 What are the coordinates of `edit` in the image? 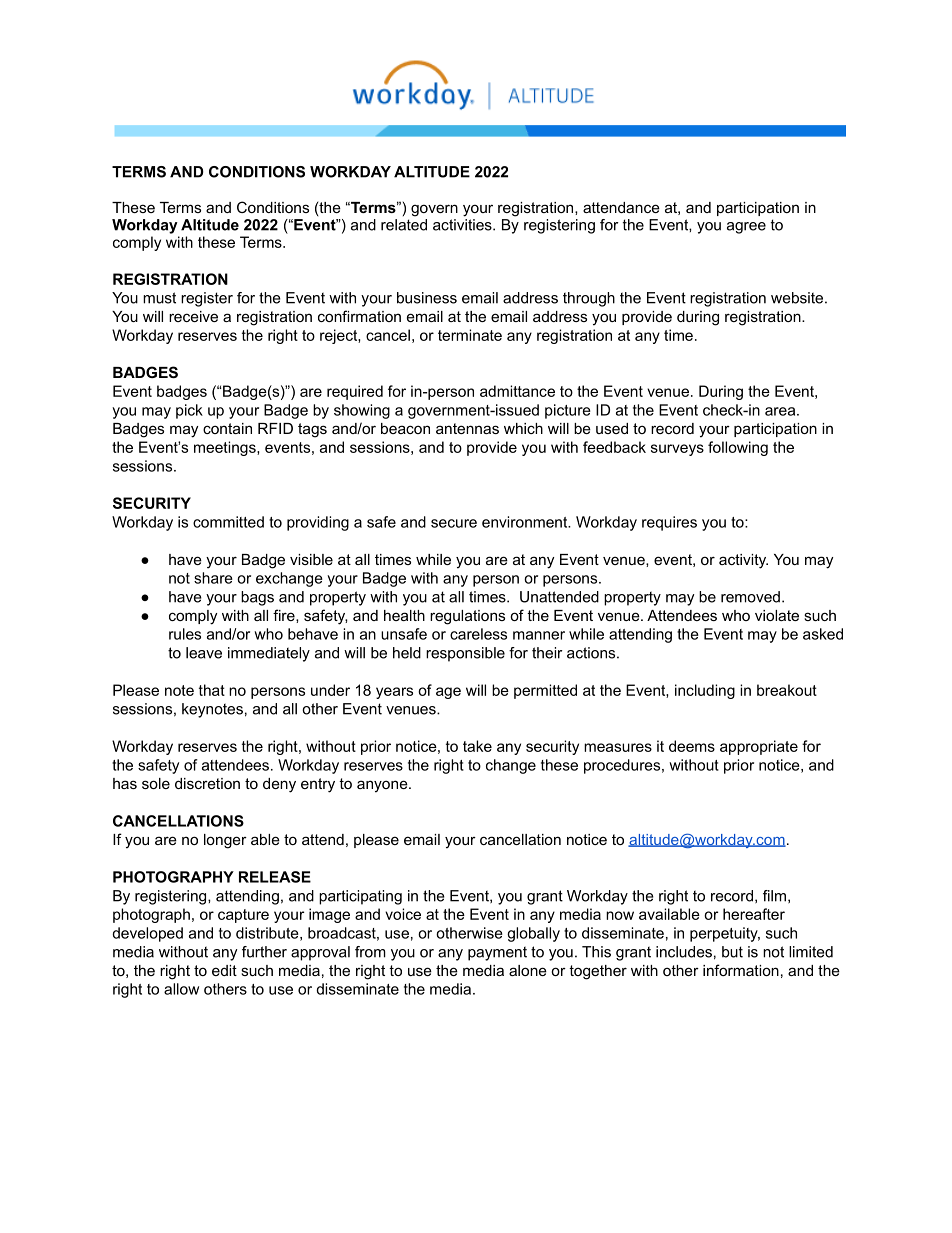 It's located at (224, 970).
